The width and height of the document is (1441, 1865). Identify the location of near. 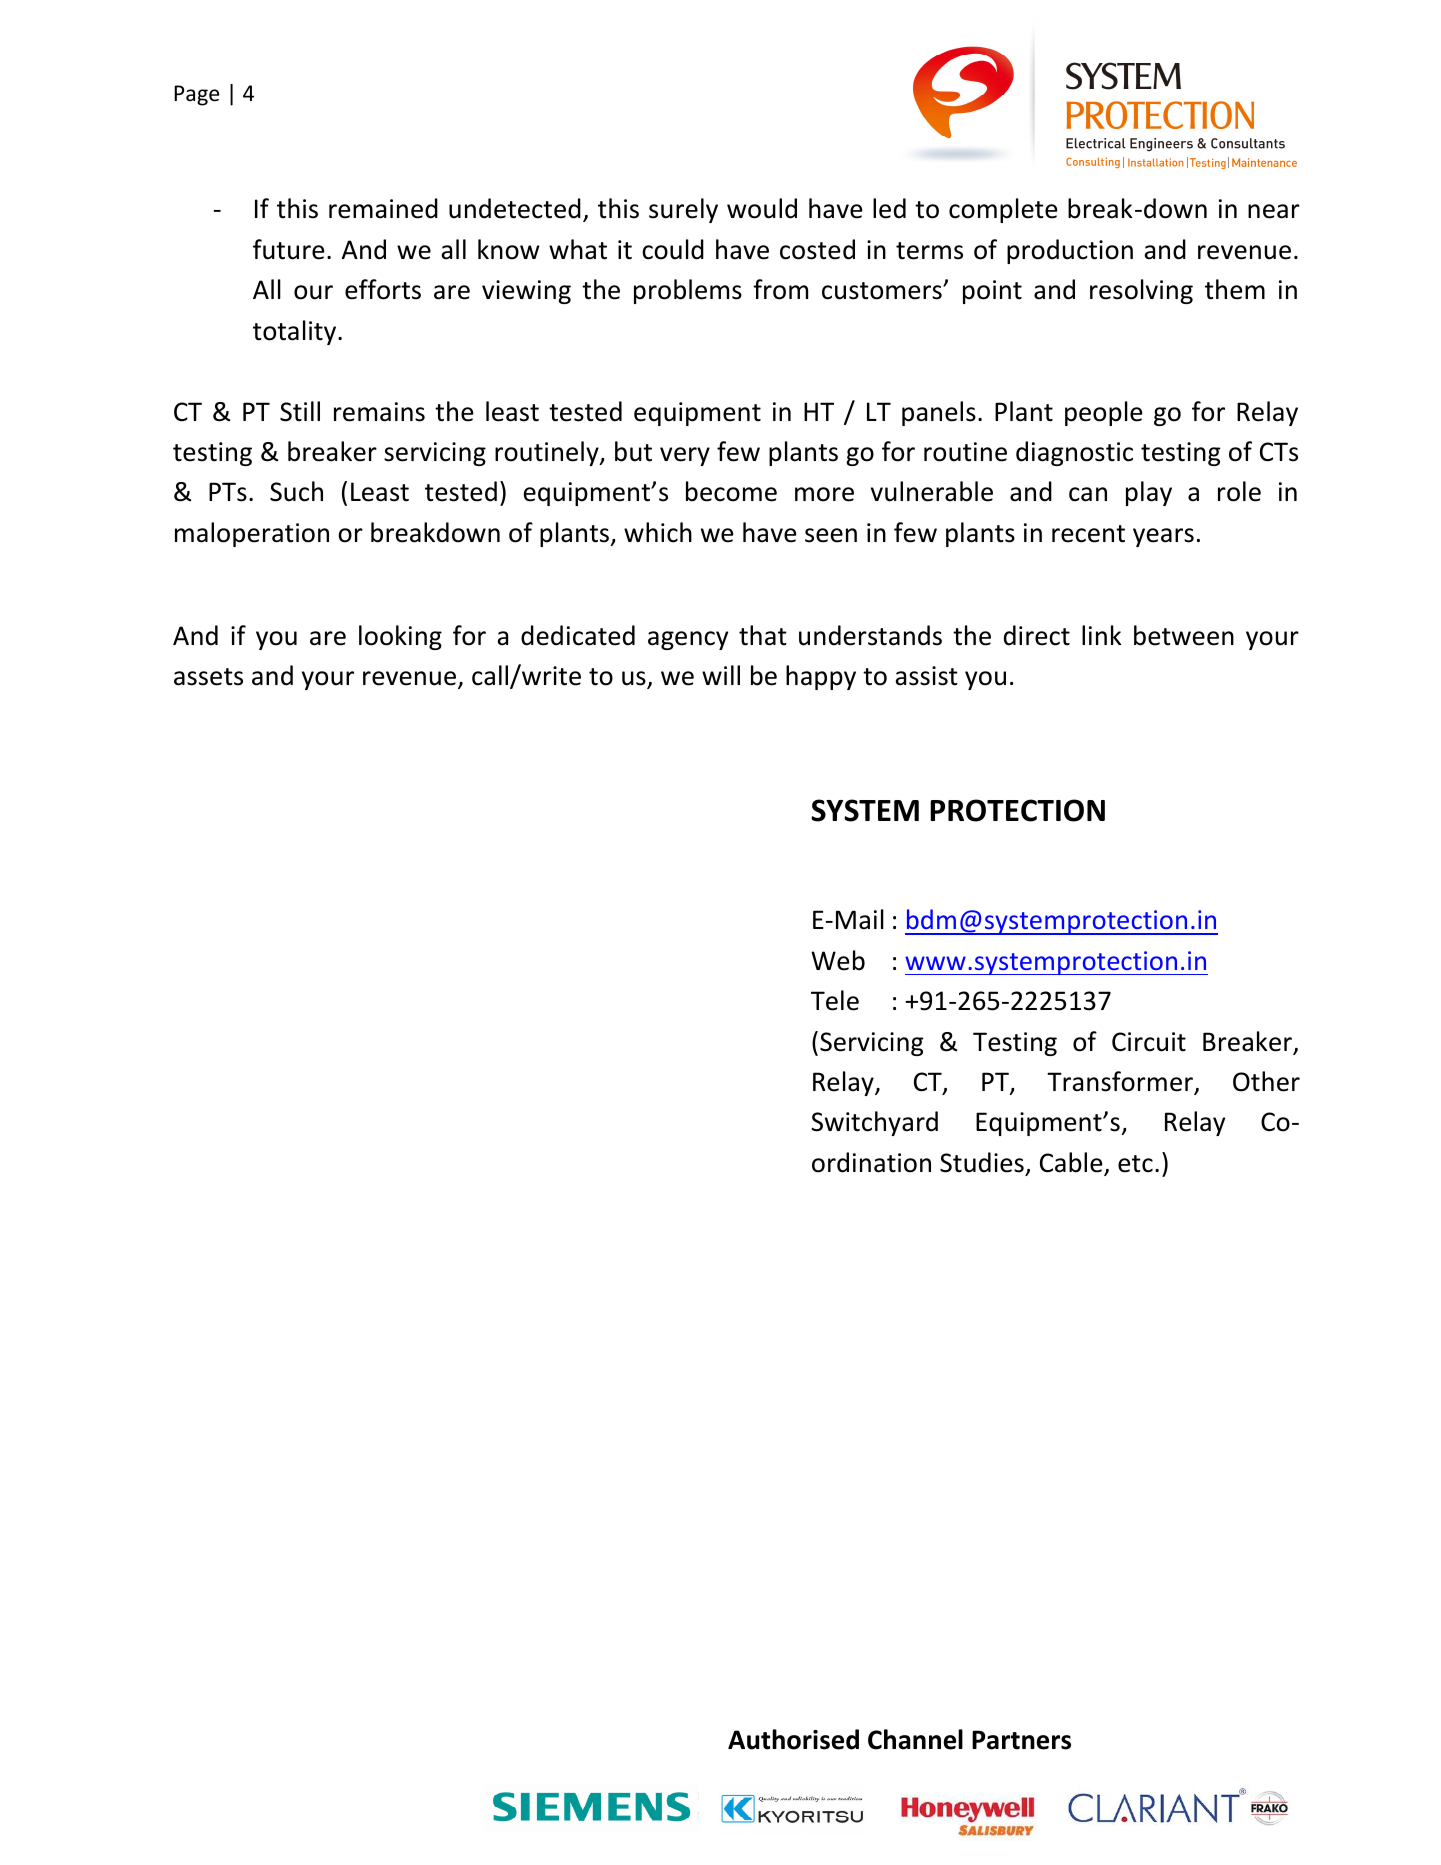
(1274, 211).
